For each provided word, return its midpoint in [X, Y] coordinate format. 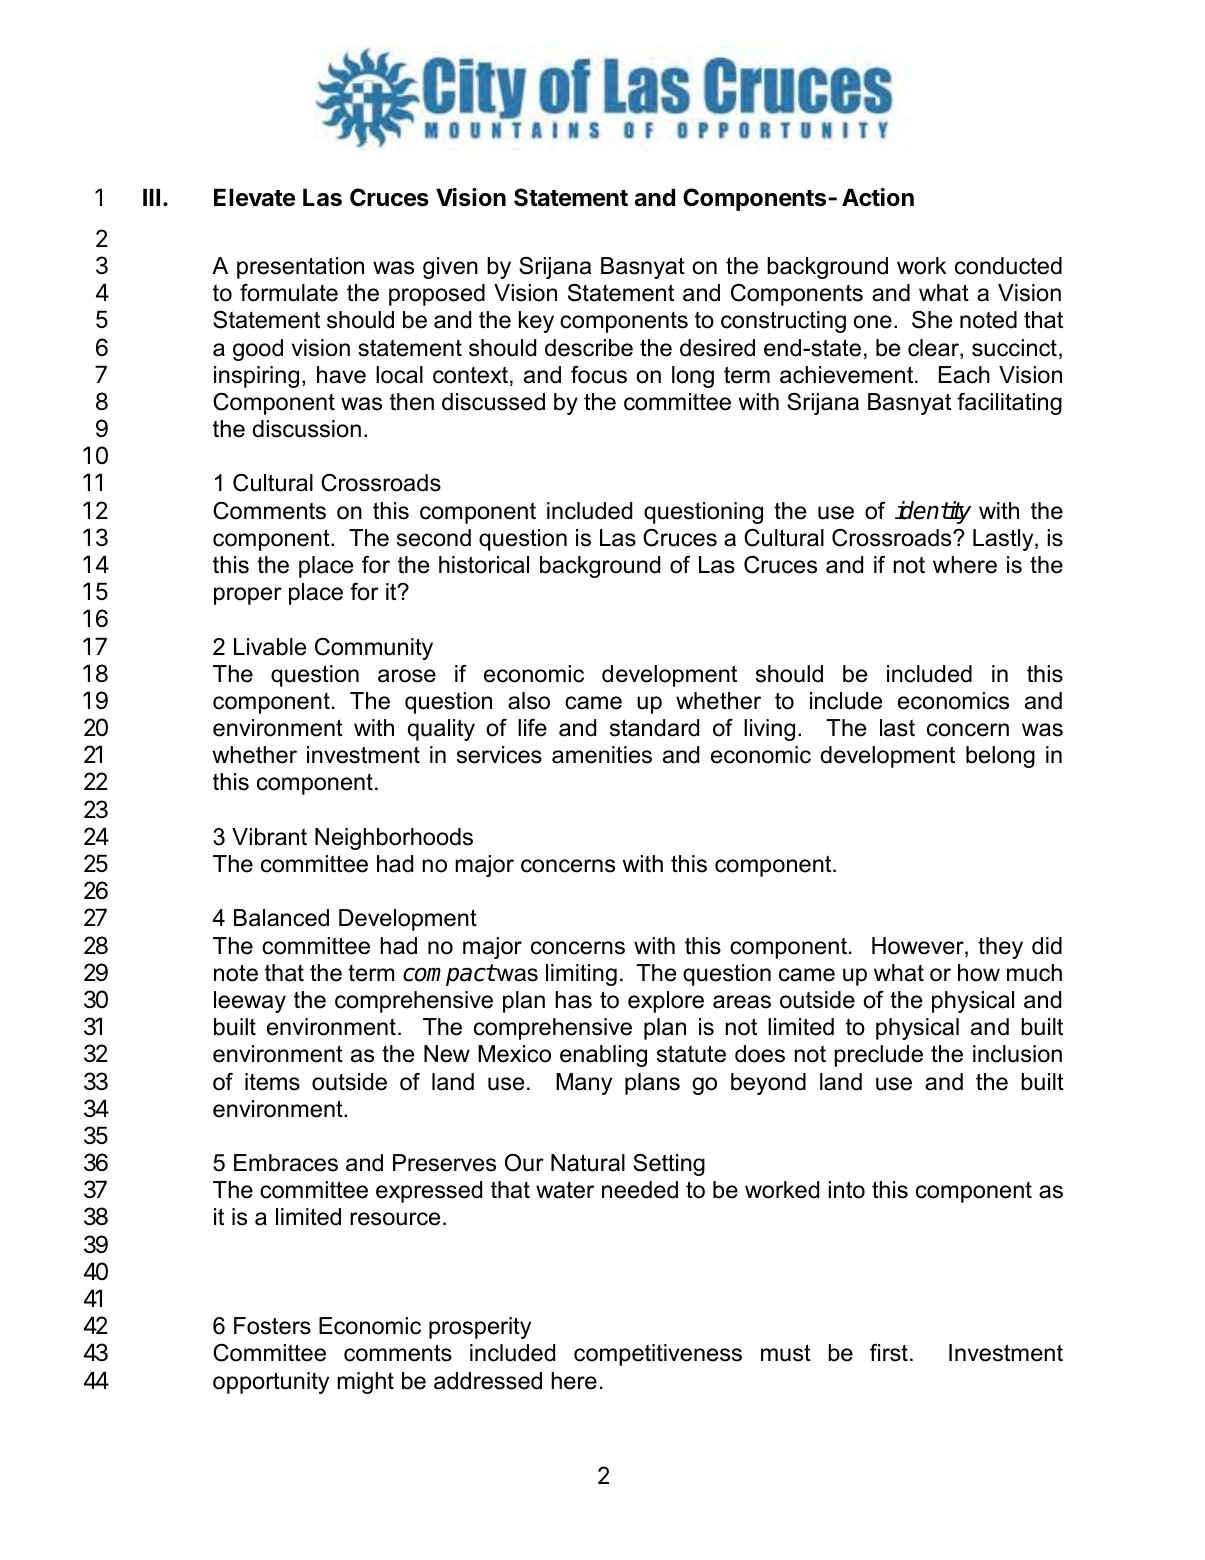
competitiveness [658, 1355]
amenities [602, 755]
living [769, 730]
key [536, 322]
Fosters [272, 1326]
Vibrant [269, 837]
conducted [1008, 266]
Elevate [254, 197]
